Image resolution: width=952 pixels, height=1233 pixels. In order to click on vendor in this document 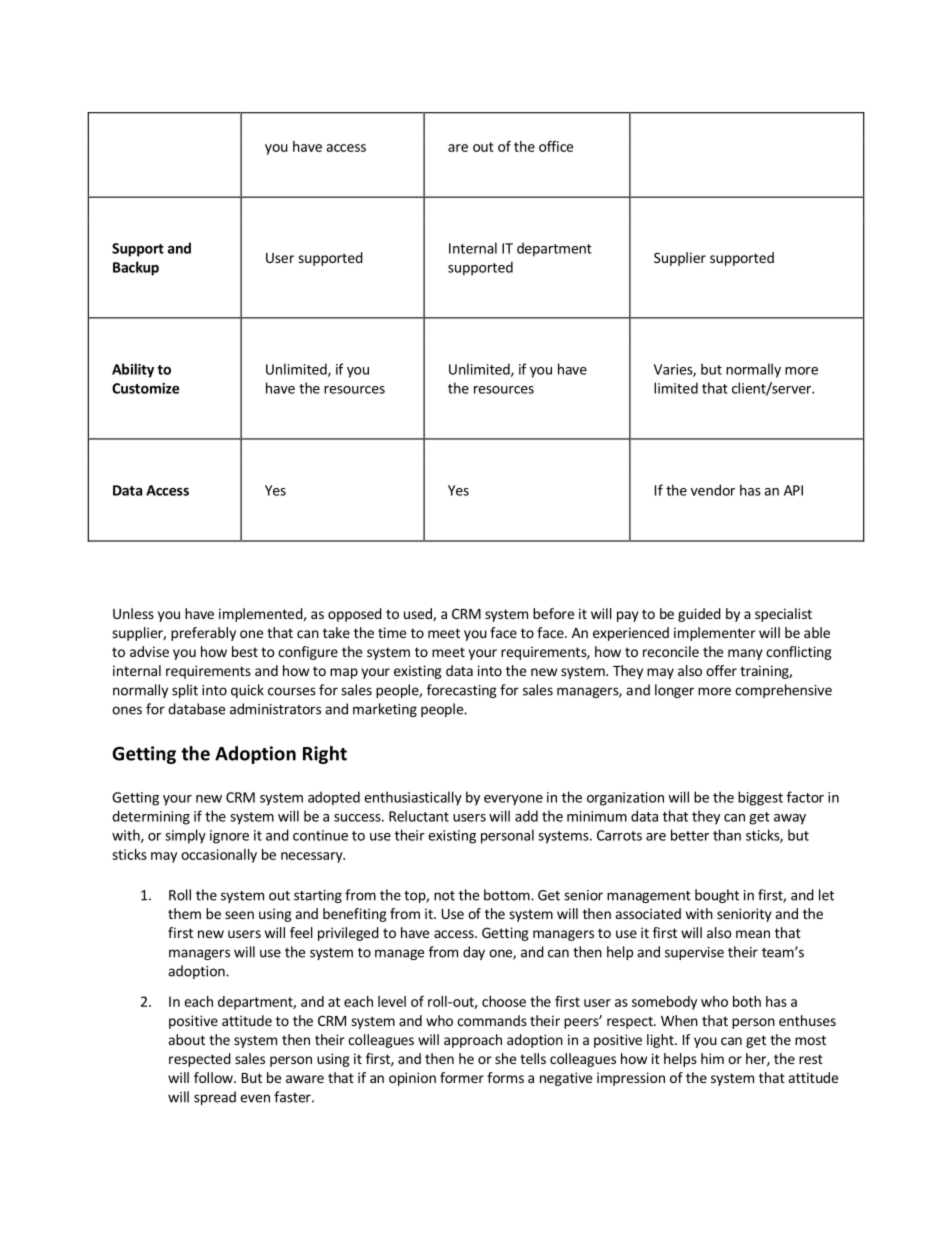, I will do `click(713, 490)`.
